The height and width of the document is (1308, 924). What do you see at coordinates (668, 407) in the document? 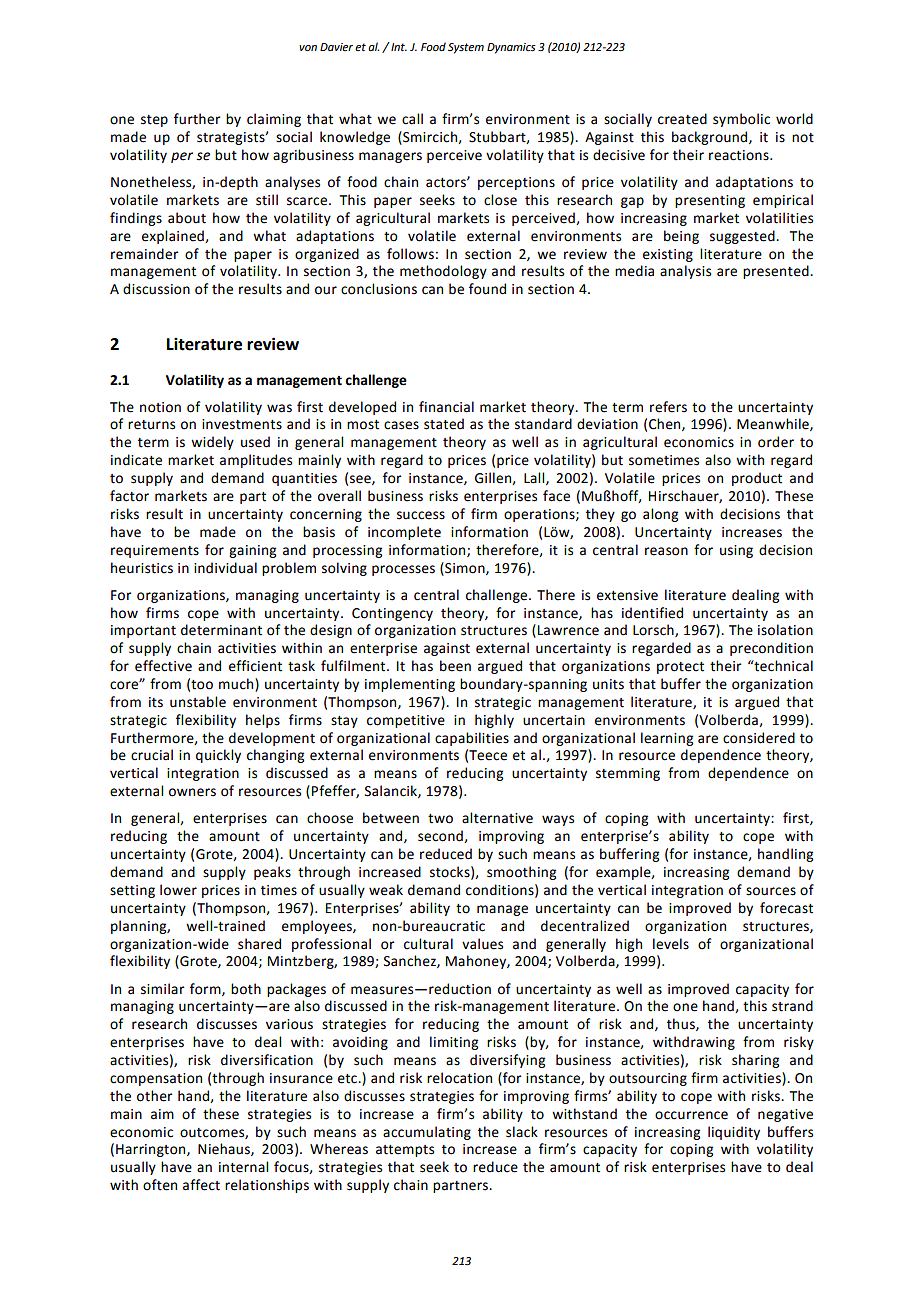
I see `refers` at bounding box center [668, 407].
